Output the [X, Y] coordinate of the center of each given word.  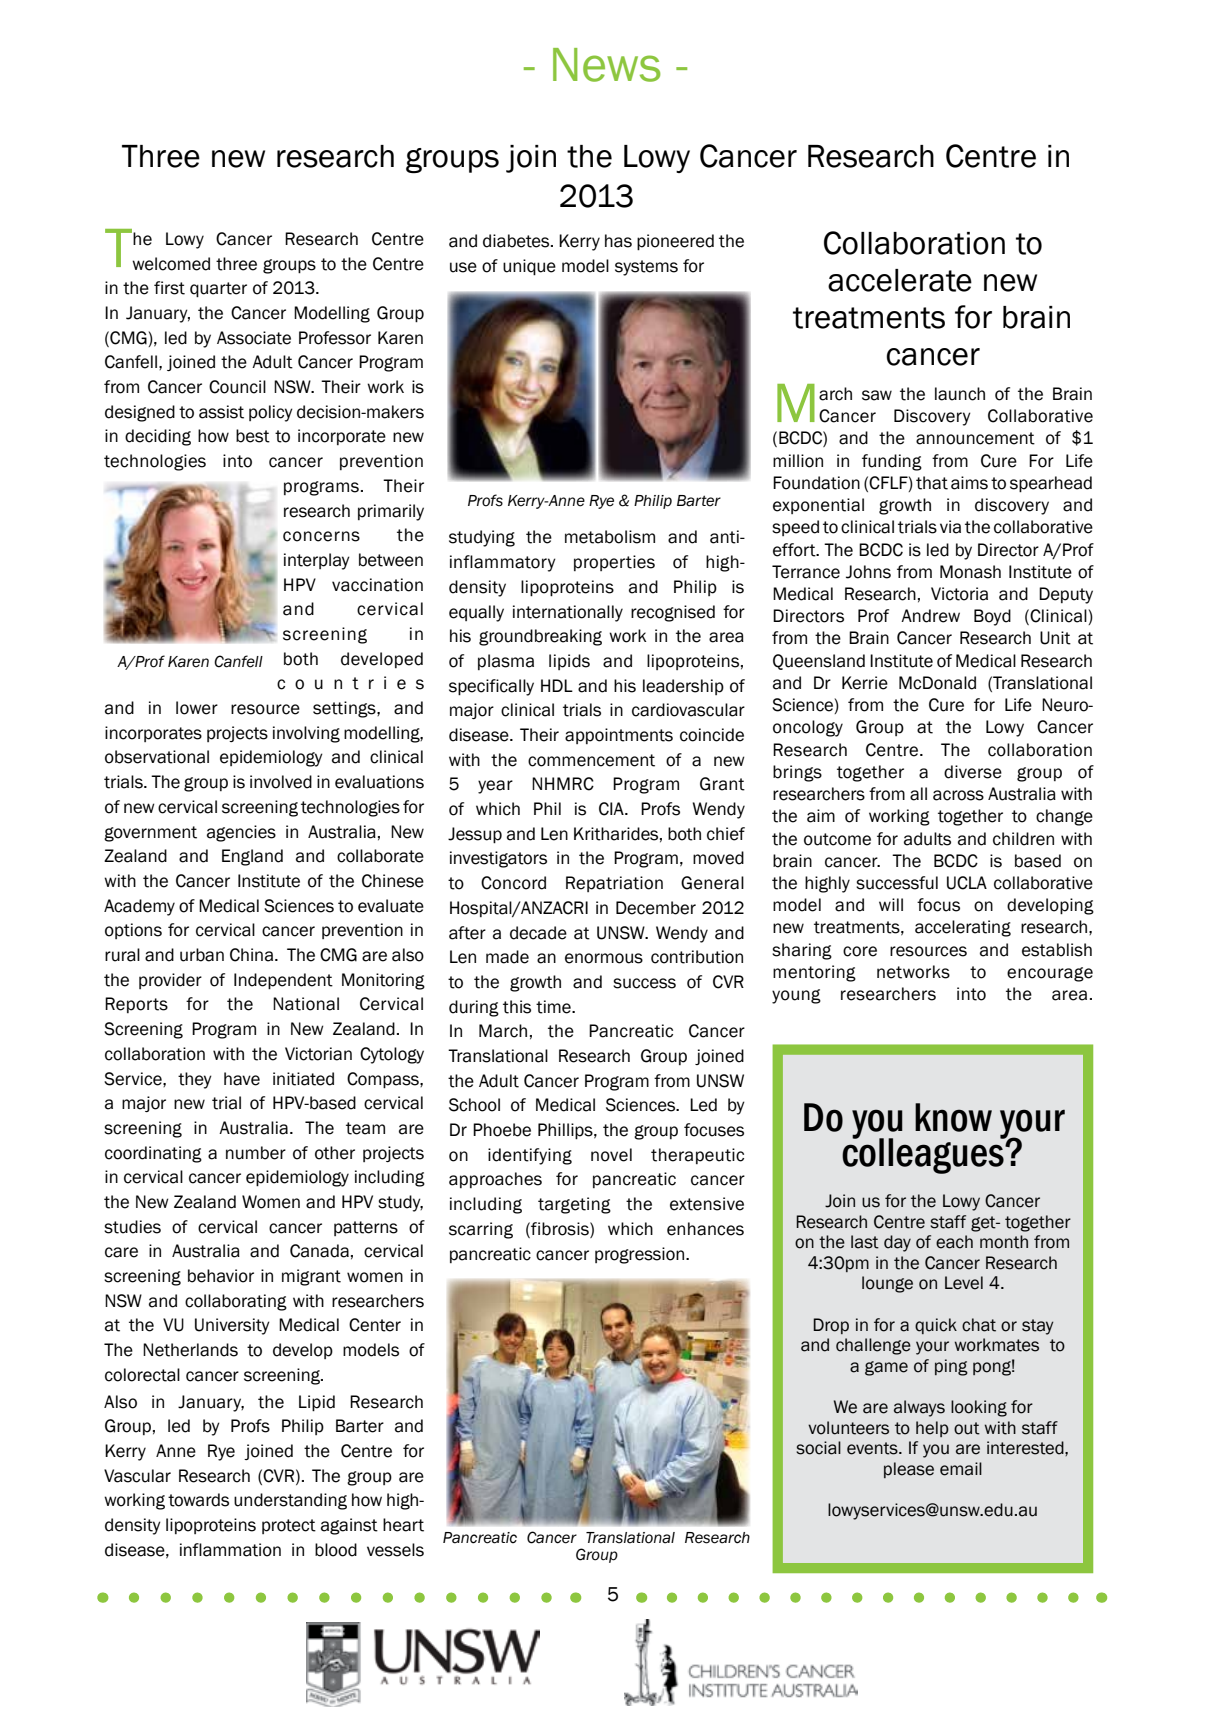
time [554, 1007]
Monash [970, 572]
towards [198, 1500]
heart [403, 1525]
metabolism [610, 537]
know [953, 1117]
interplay [317, 561]
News [606, 65]
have [242, 1079]
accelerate [900, 280]
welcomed [171, 264]
